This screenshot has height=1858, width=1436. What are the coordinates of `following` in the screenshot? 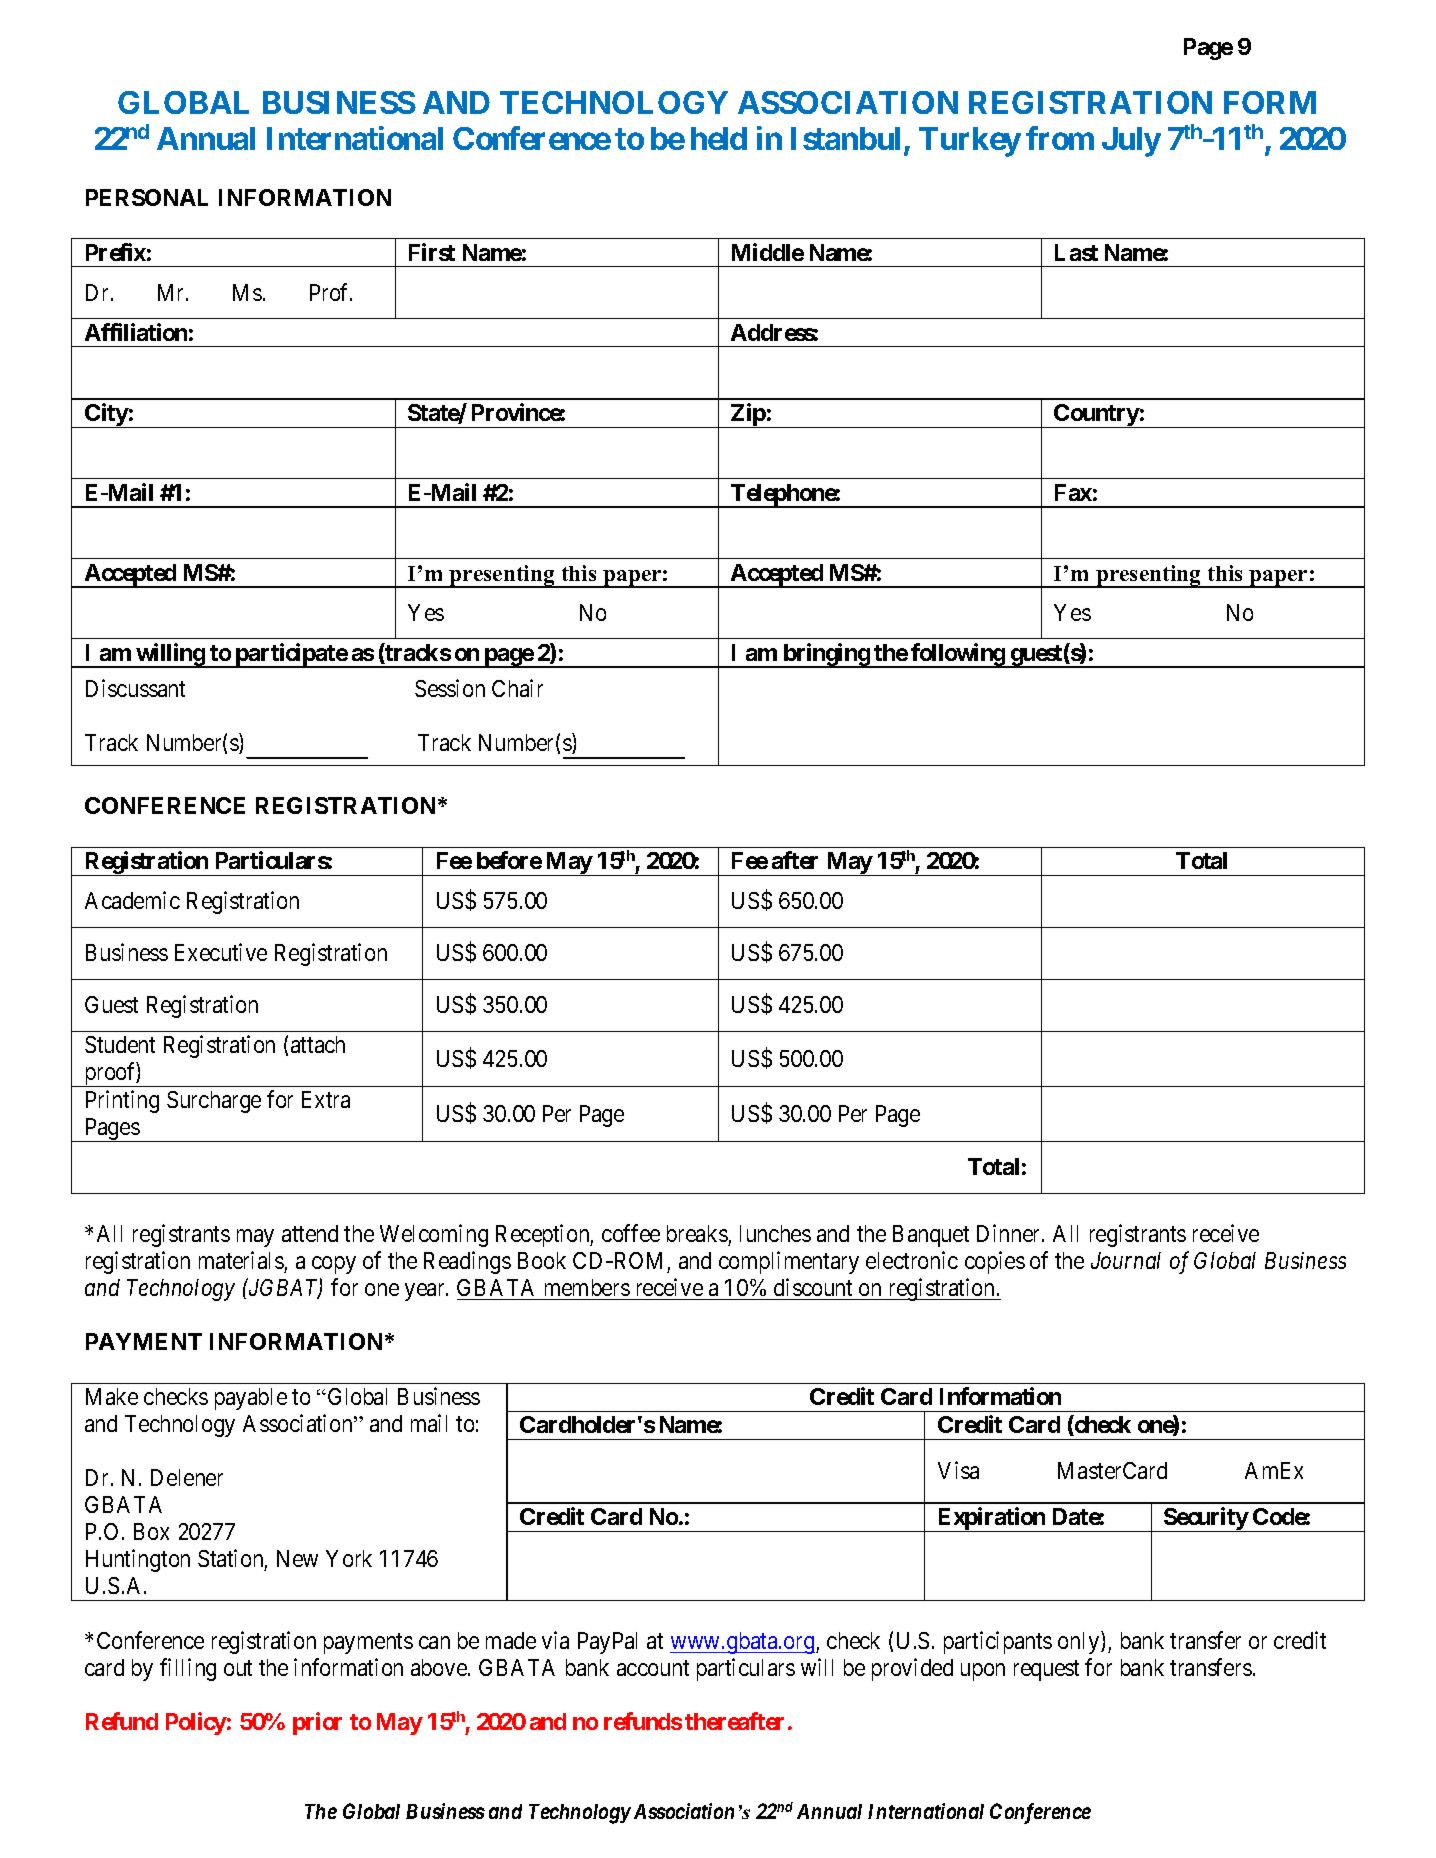 It's located at (958, 655).
